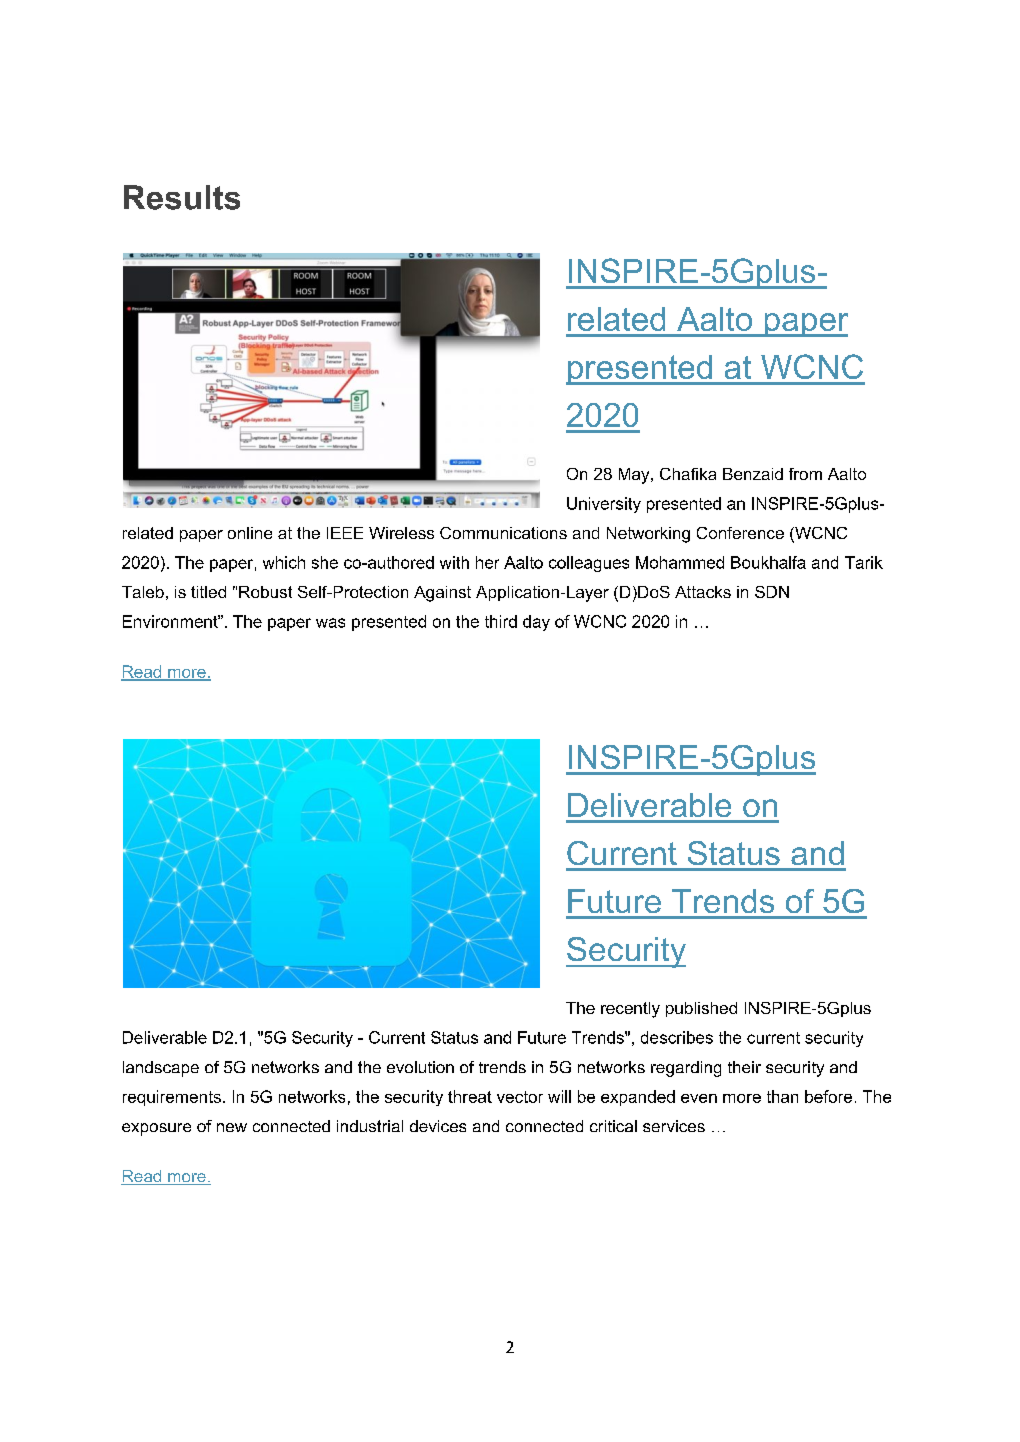  What do you see at coordinates (635, 476) in the image?
I see `May` at bounding box center [635, 476].
